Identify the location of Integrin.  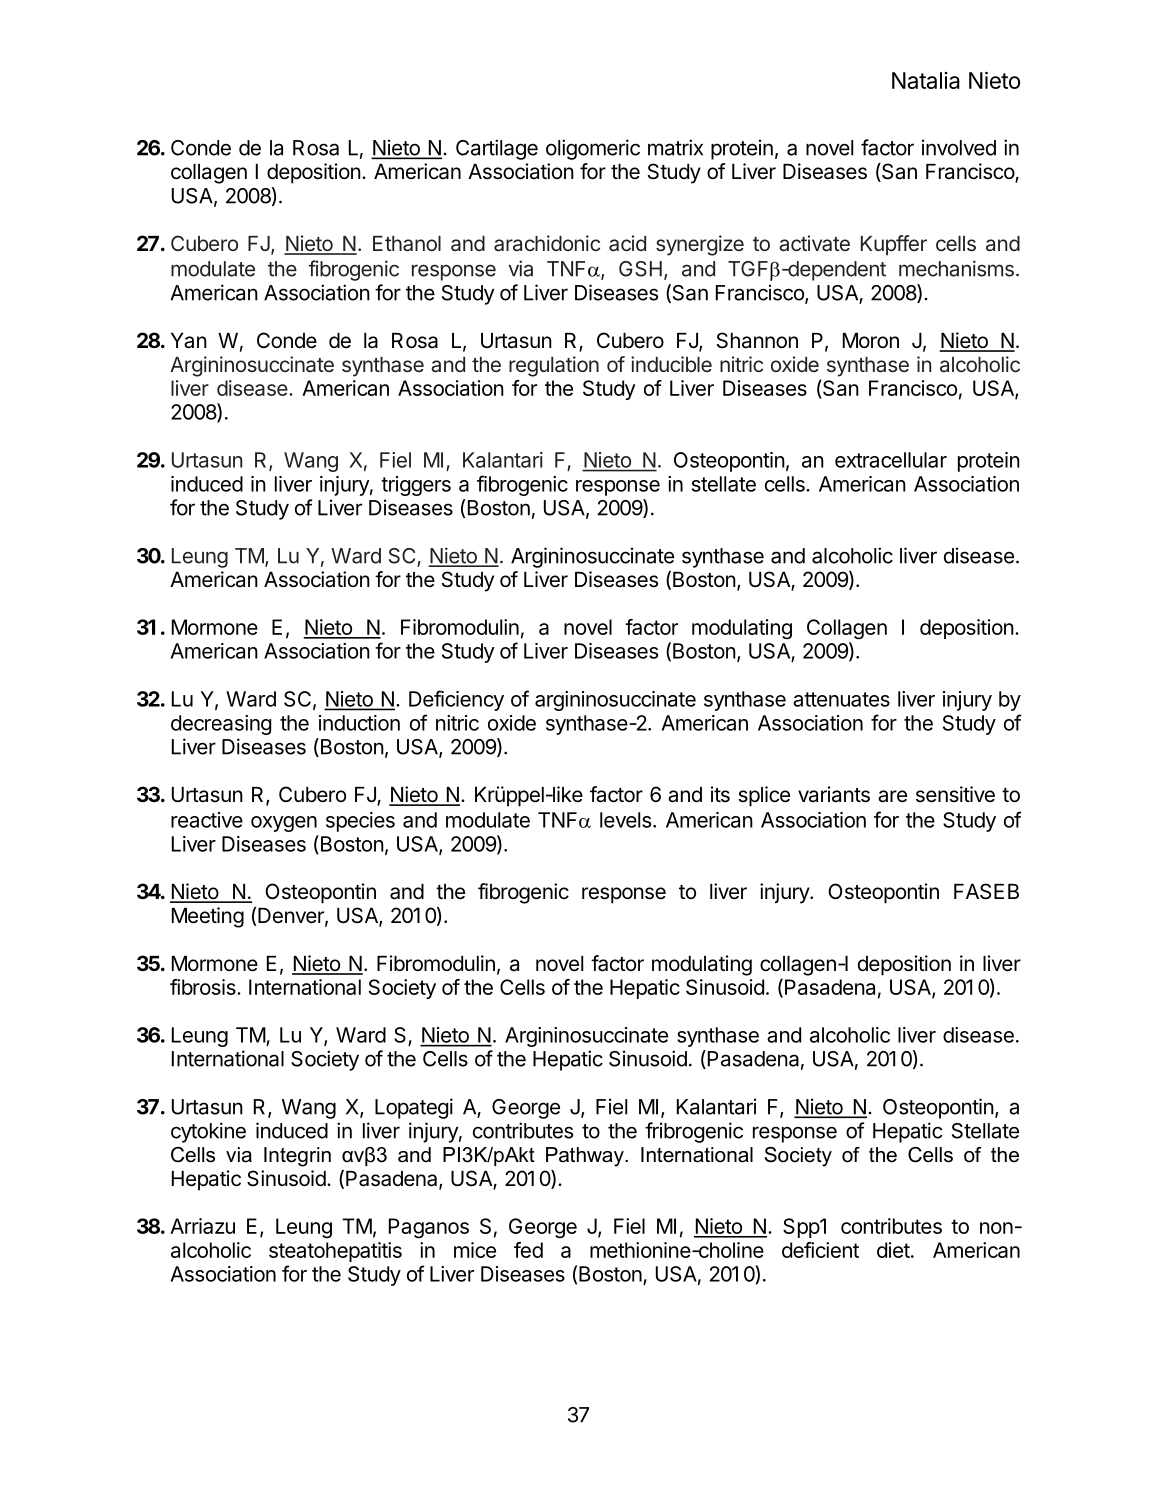
(297, 1157).
